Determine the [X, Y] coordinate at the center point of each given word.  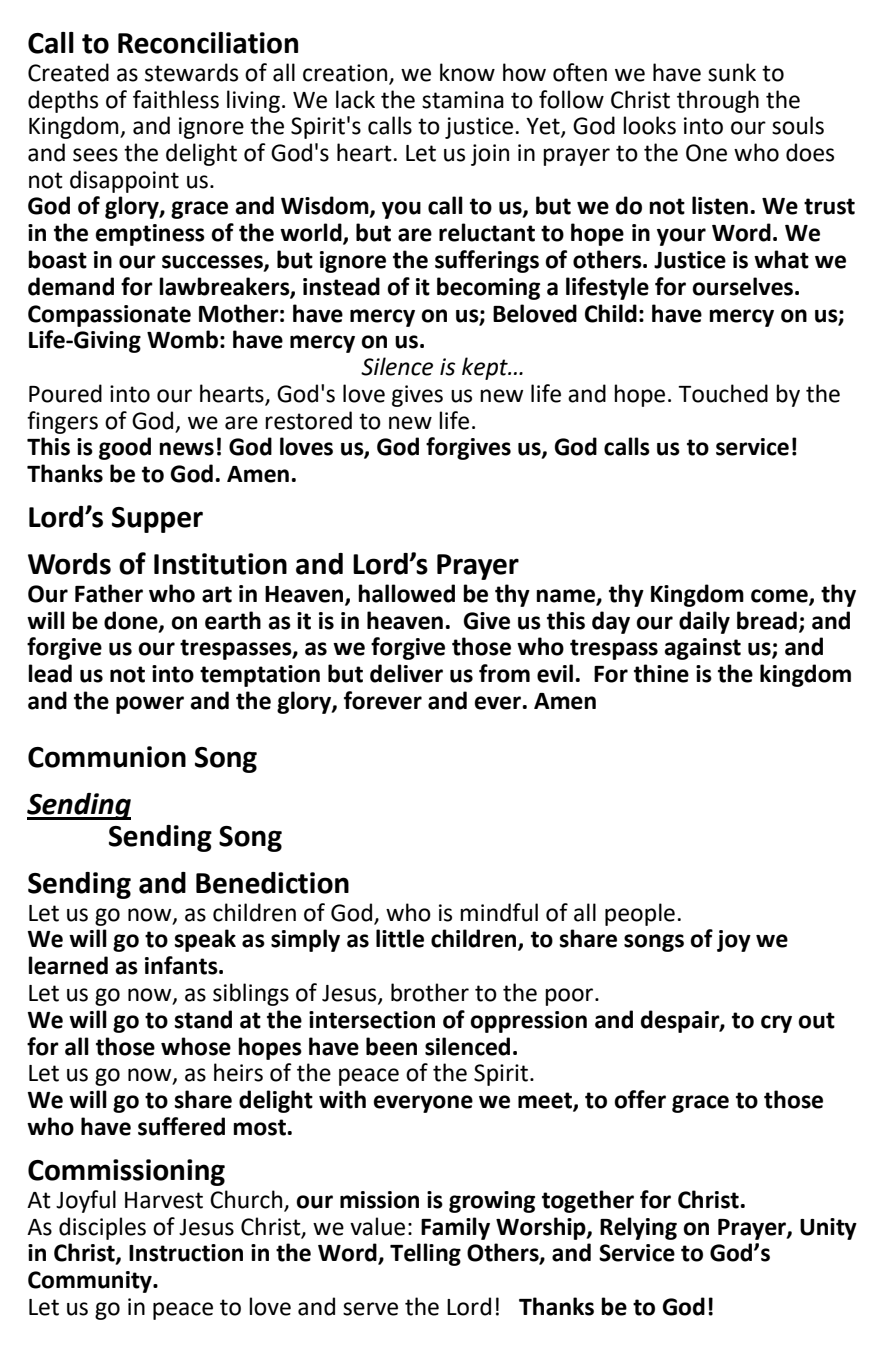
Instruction [186, 1253]
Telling [425, 1254]
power [150, 705]
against [702, 649]
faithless [176, 99]
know [467, 72]
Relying [638, 1228]
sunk [732, 72]
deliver [406, 673]
